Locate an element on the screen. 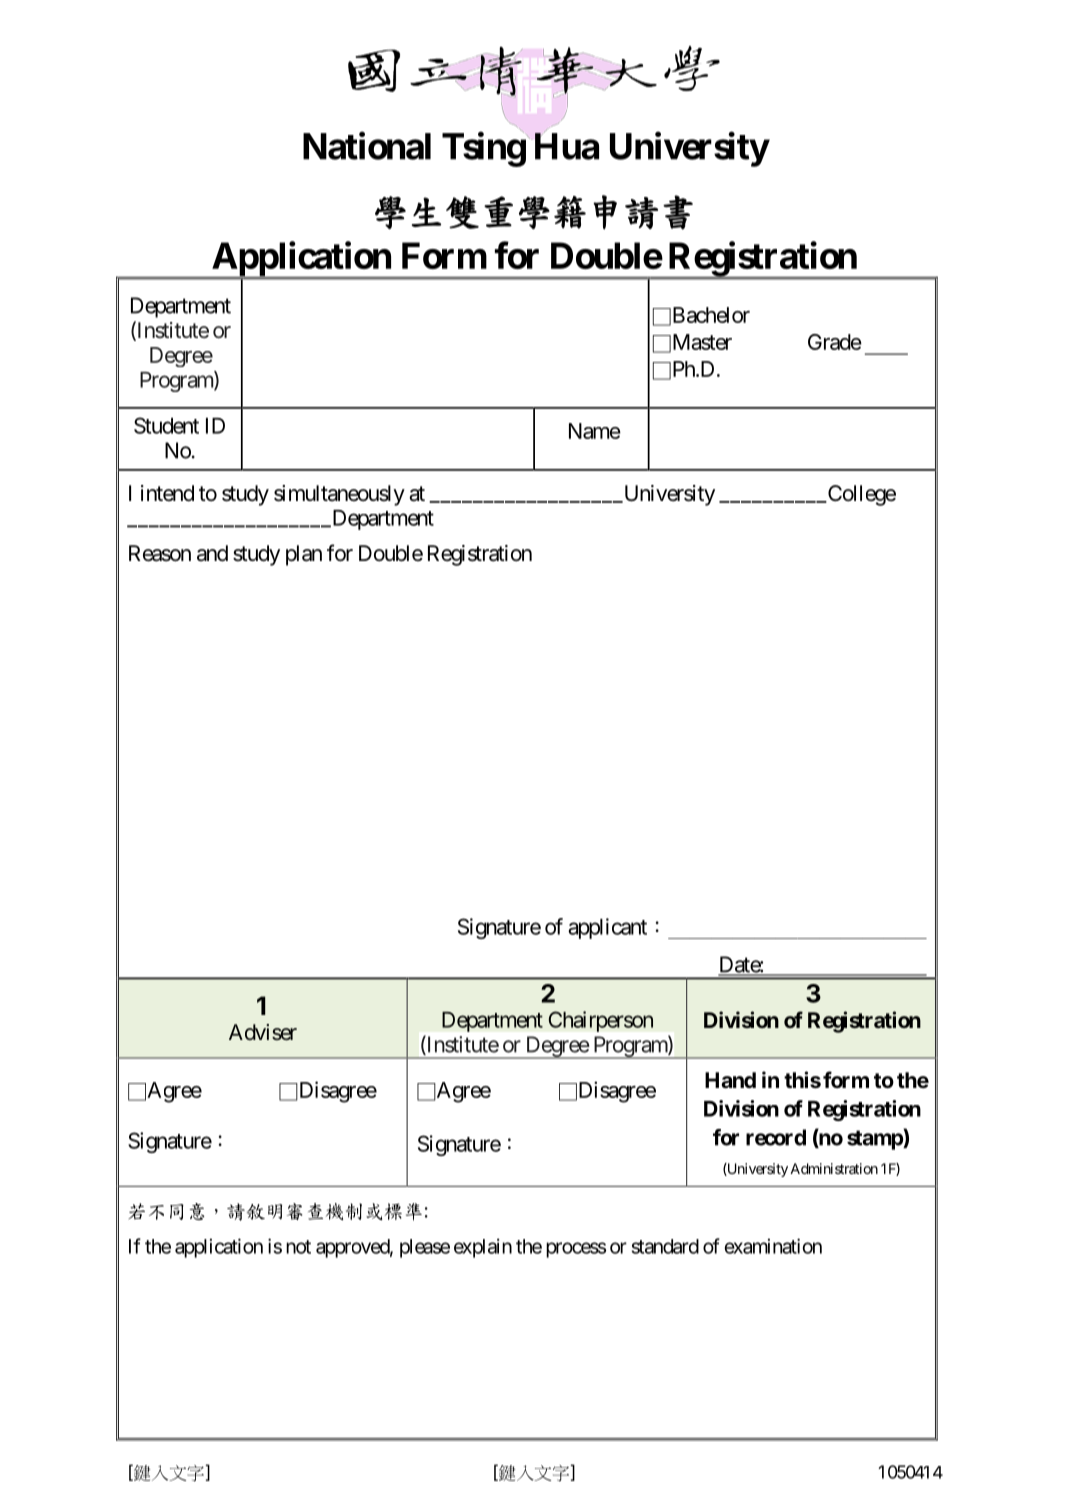 This screenshot has height=1510, width=1068. National is located at coordinates (367, 146).
